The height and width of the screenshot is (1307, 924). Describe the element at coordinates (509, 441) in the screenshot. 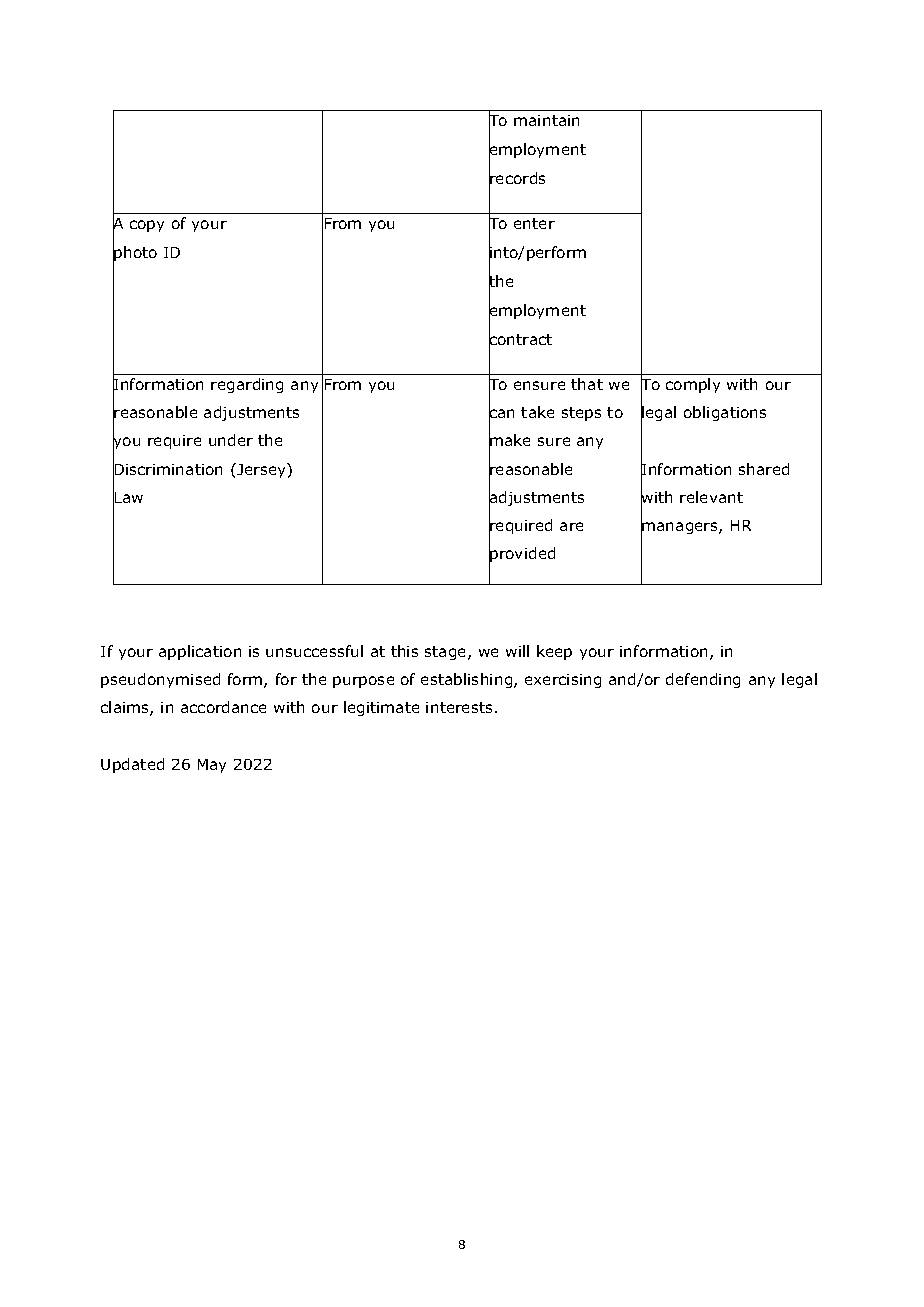

I see `make` at that location.
